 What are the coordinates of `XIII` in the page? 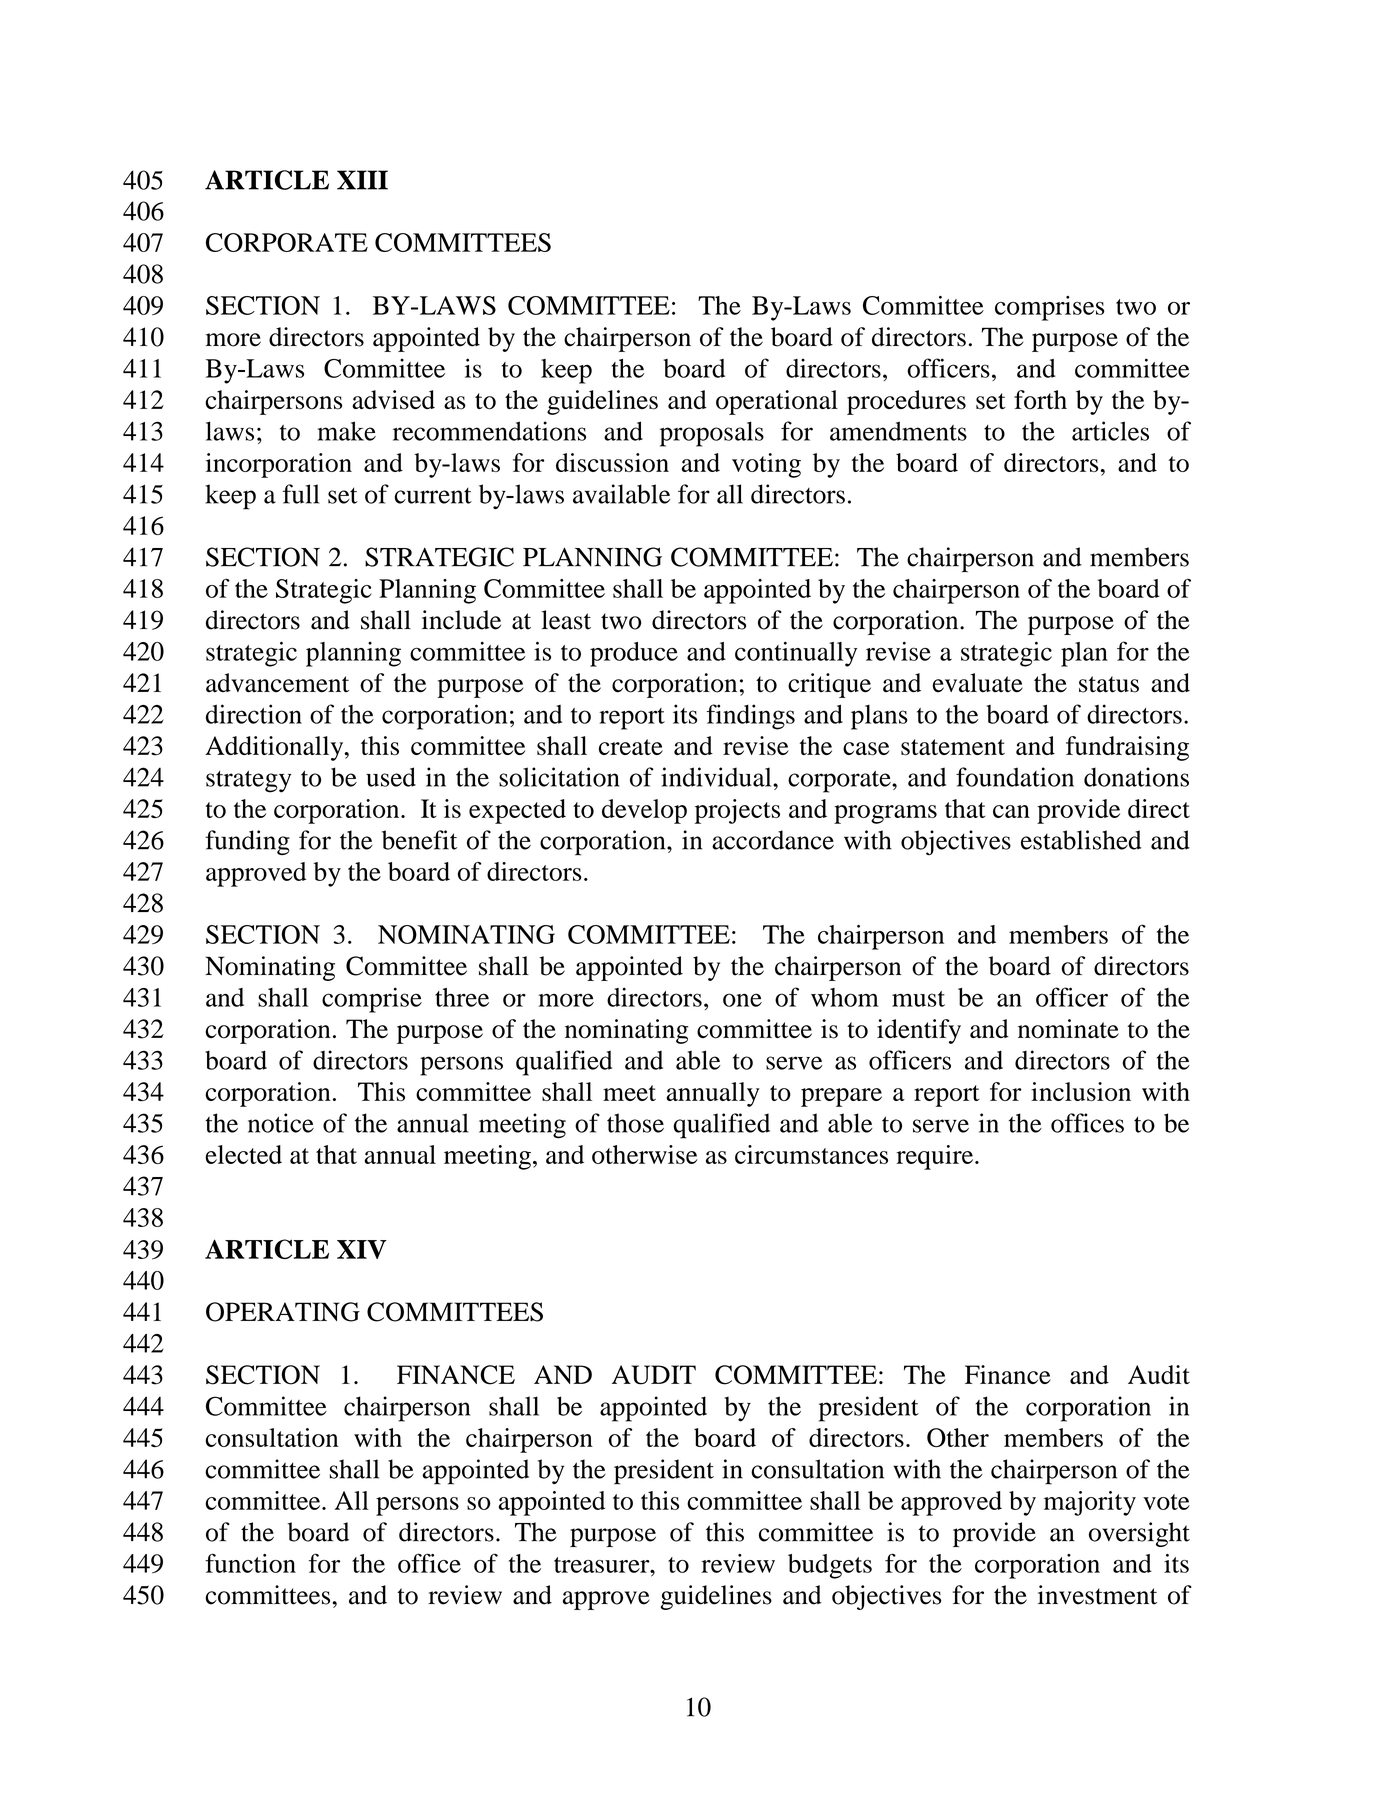 It's located at (362, 180).
